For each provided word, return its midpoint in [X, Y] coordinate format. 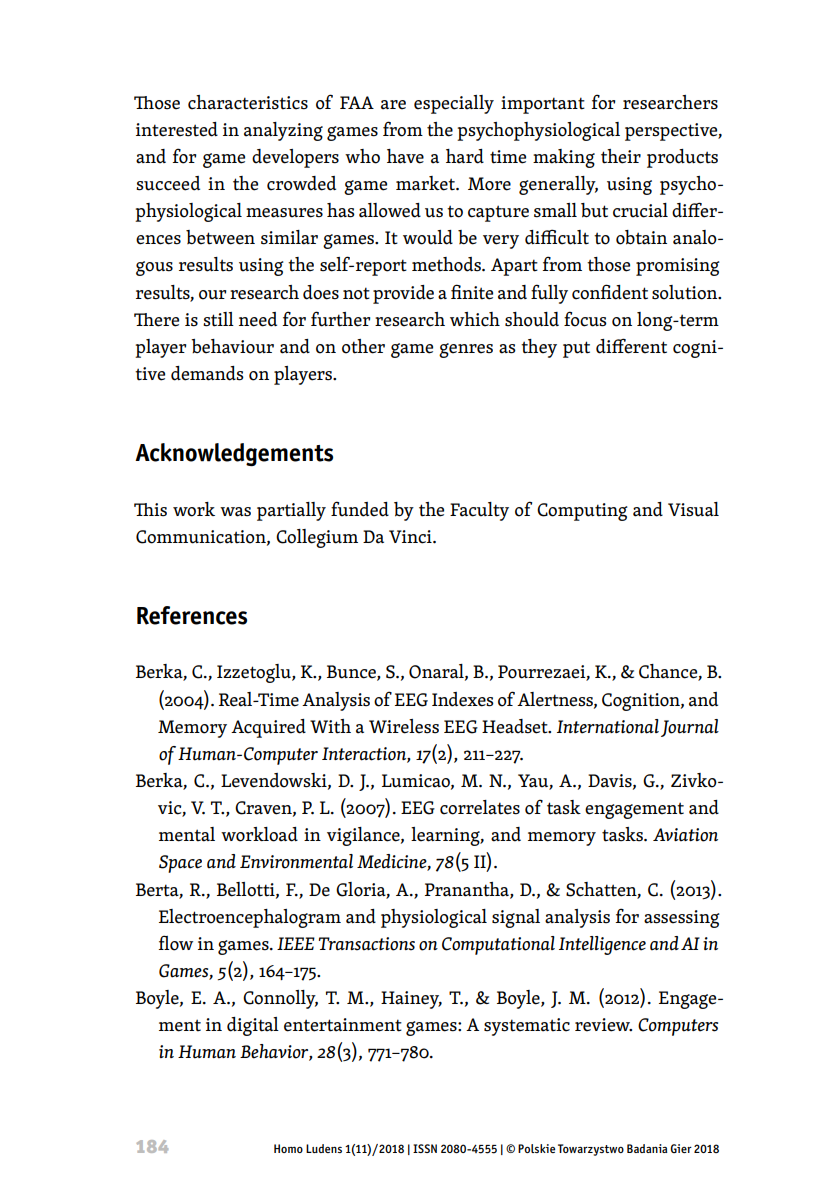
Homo [288, 1148]
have [405, 156]
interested [177, 129]
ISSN [425, 1148]
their [621, 156]
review [603, 1025]
